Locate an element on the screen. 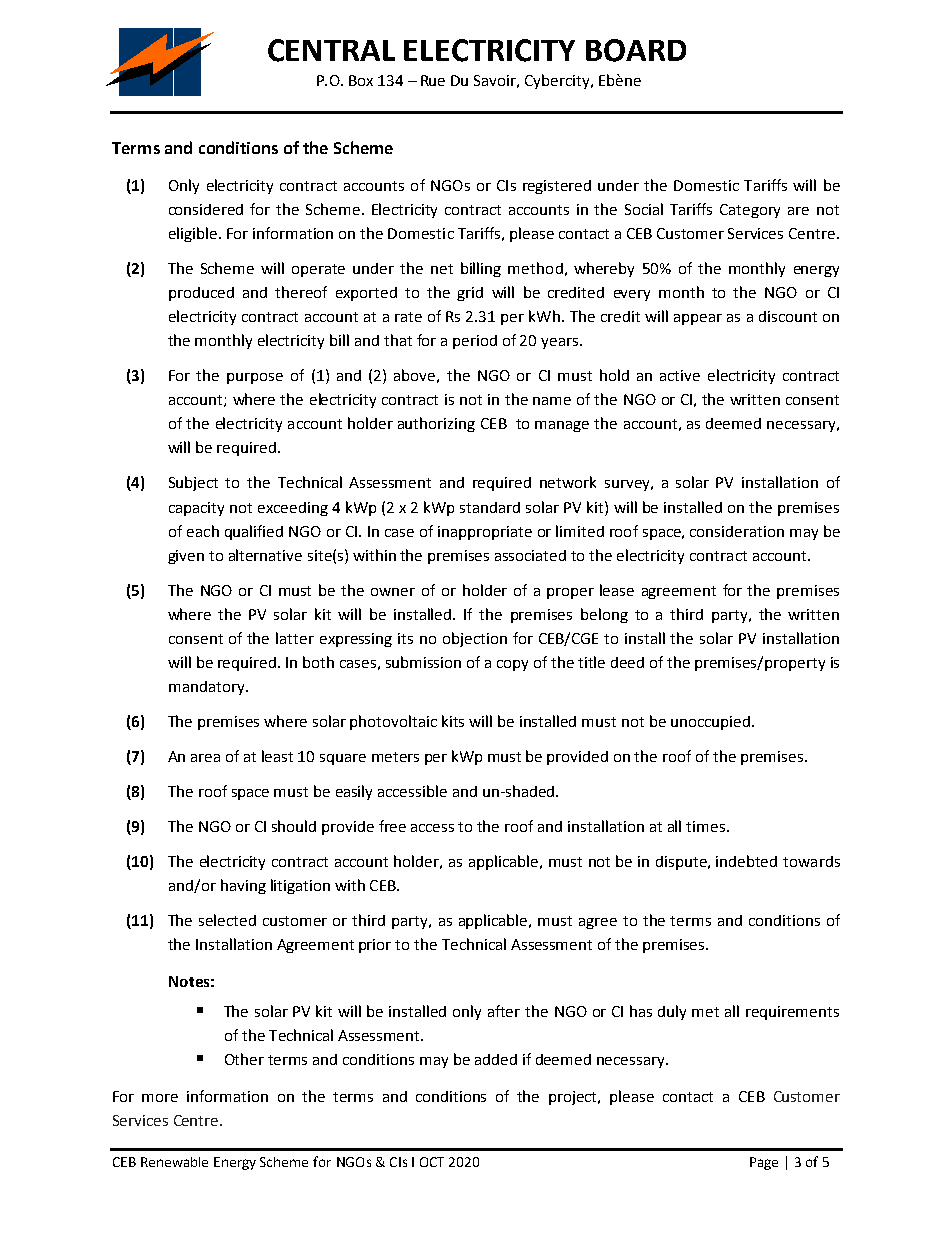 Image resolution: width=952 pixels, height=1233 pixels. consideration is located at coordinates (737, 531).
